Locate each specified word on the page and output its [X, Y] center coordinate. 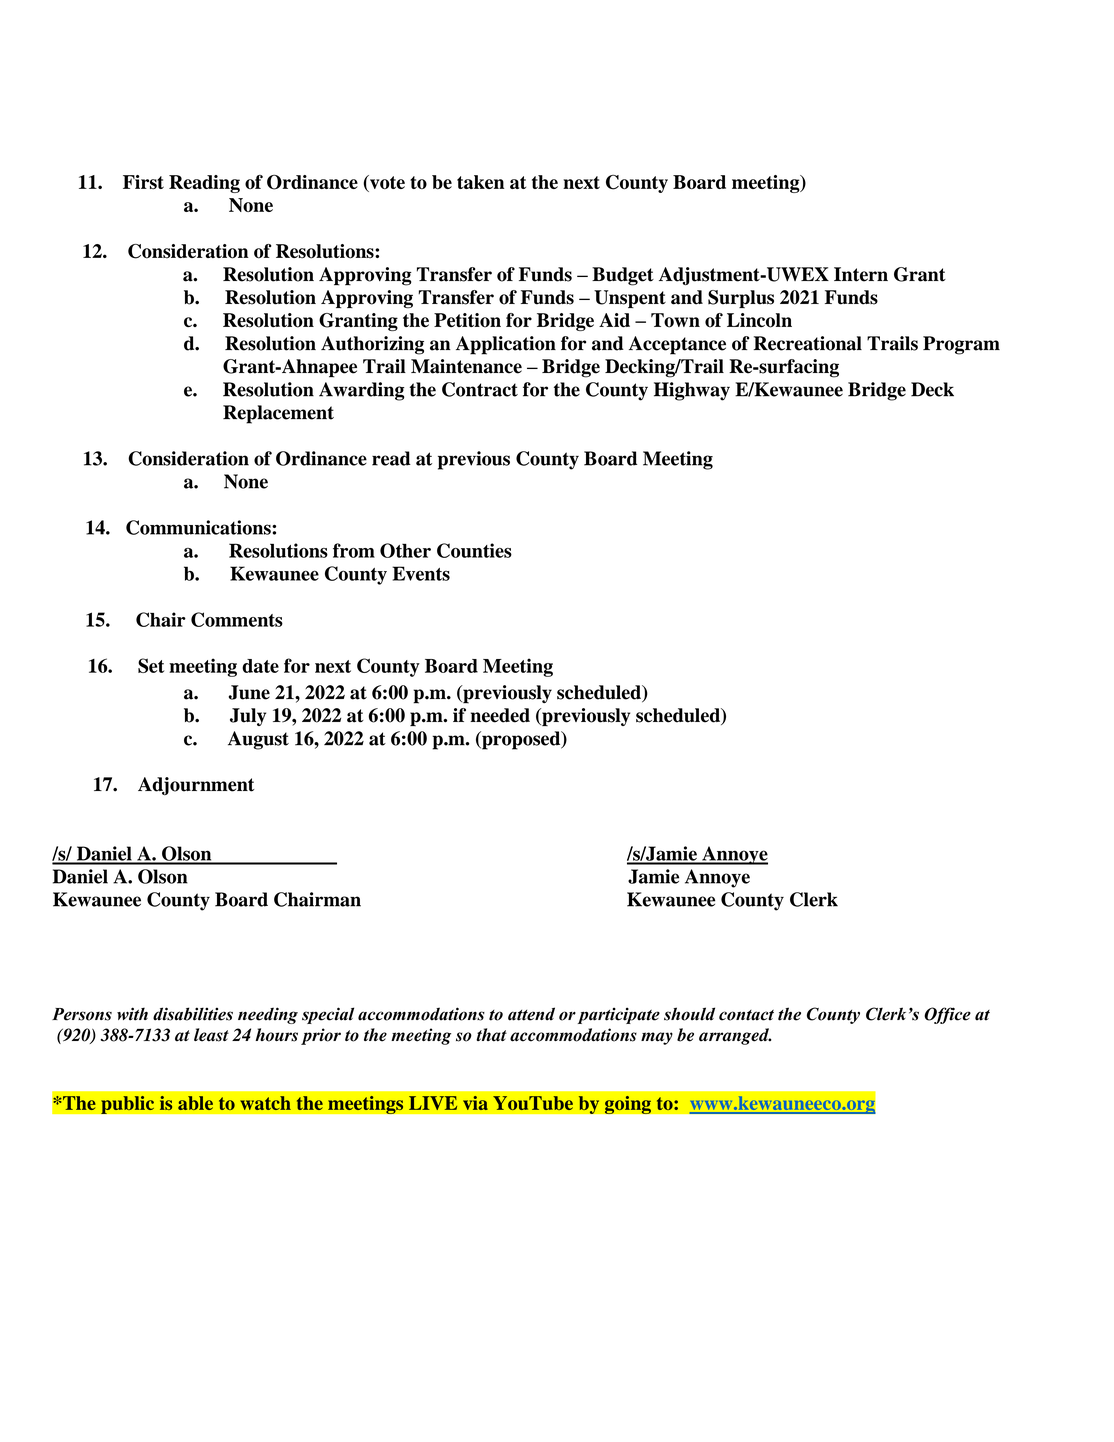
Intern [861, 274]
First [143, 182]
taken [480, 182]
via [475, 1103]
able [195, 1103]
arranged [735, 1036]
